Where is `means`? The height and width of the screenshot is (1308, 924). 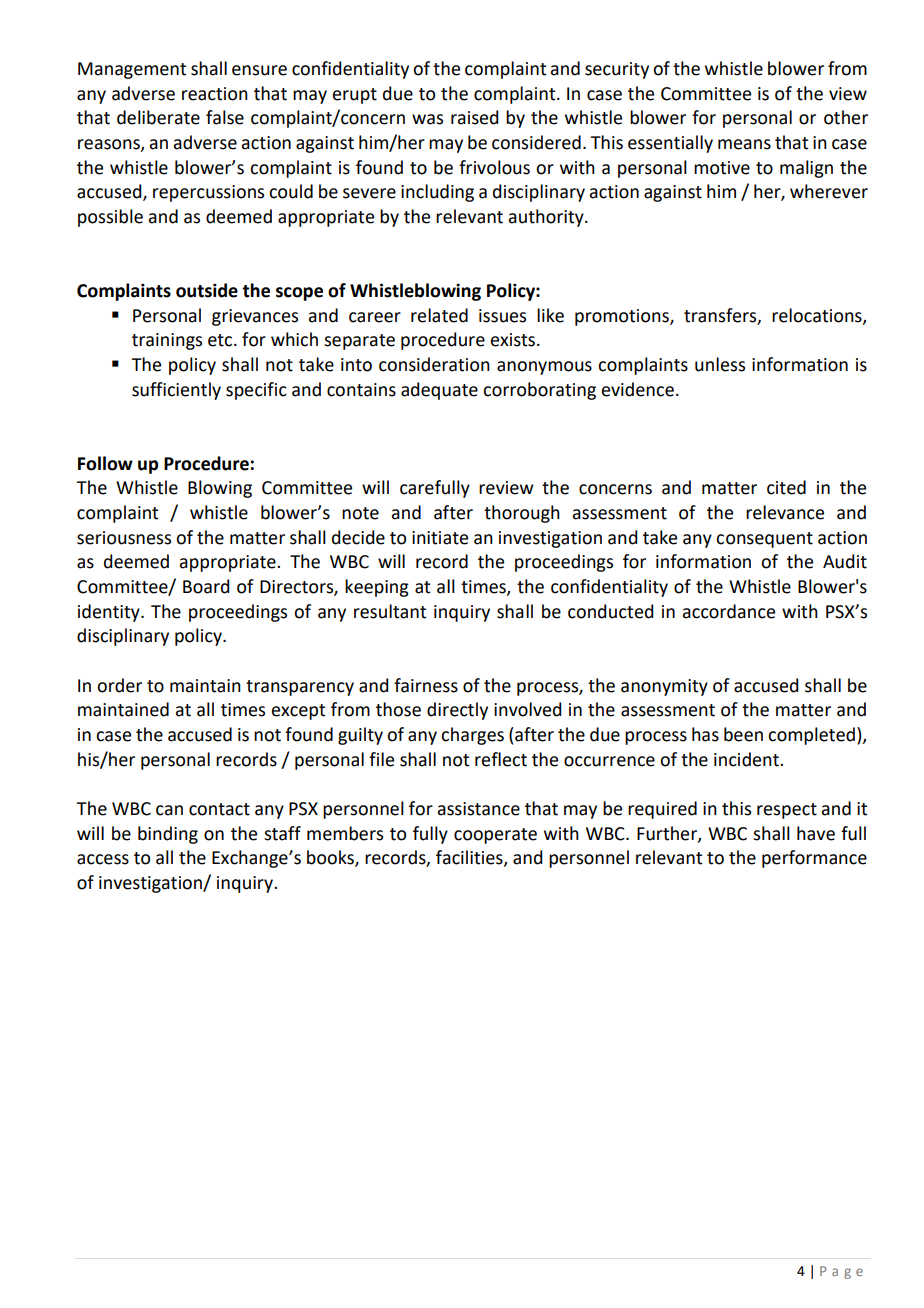
means is located at coordinates (744, 144).
